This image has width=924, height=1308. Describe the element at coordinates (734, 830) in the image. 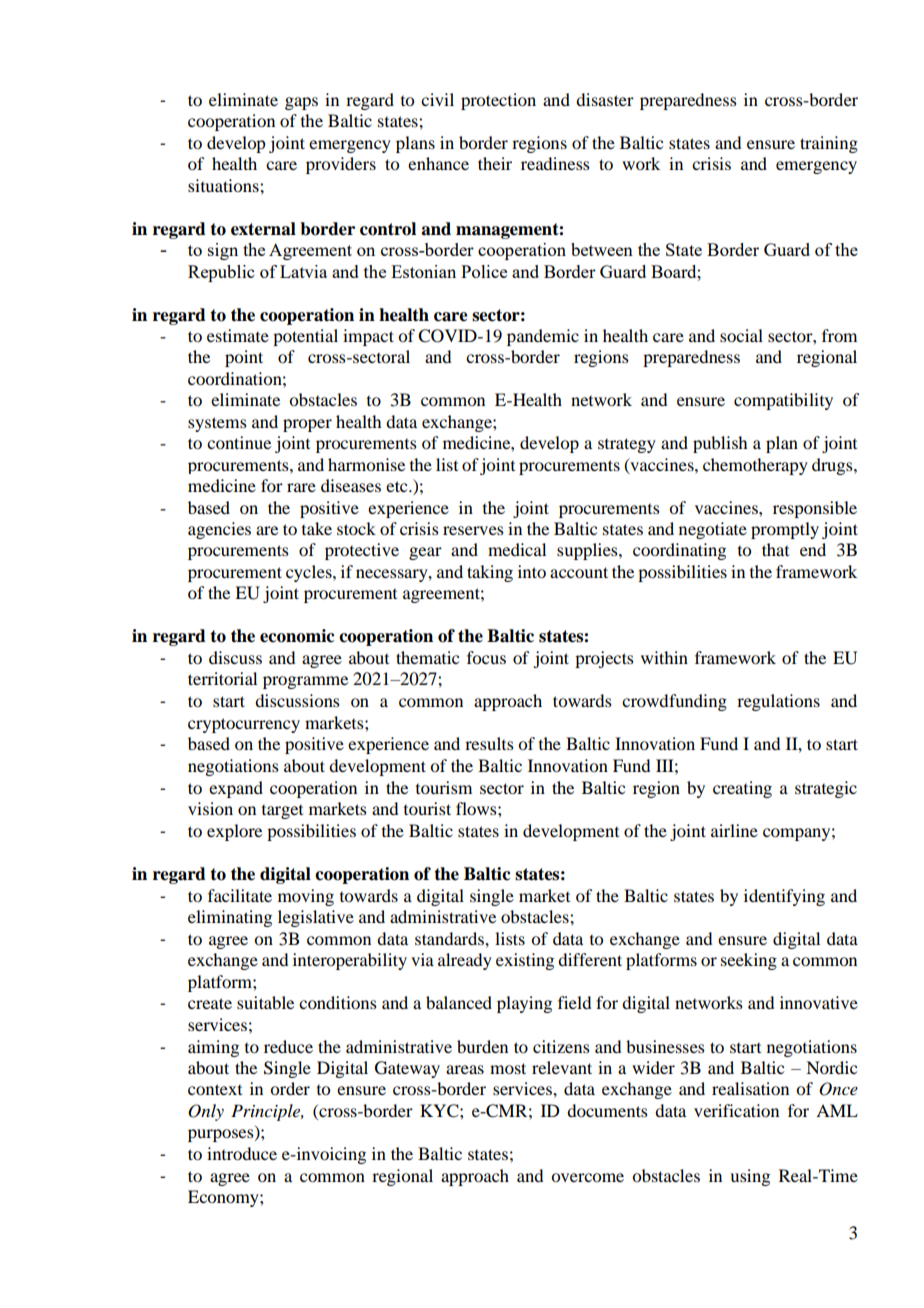

I see `airline` at that location.
